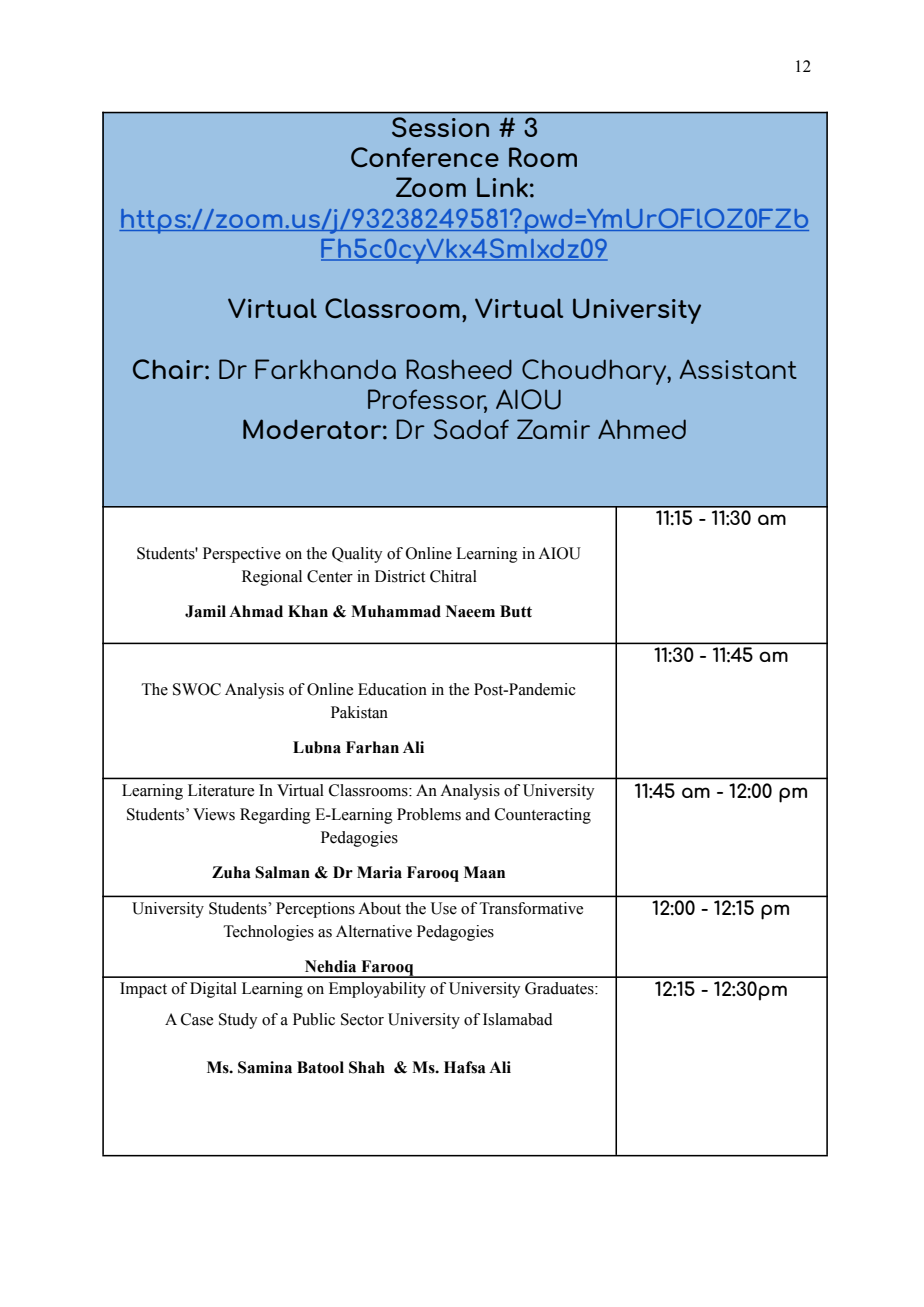 The width and height of the document is (924, 1307). What do you see at coordinates (425, 157) in the document?
I see `Conference` at bounding box center [425, 157].
